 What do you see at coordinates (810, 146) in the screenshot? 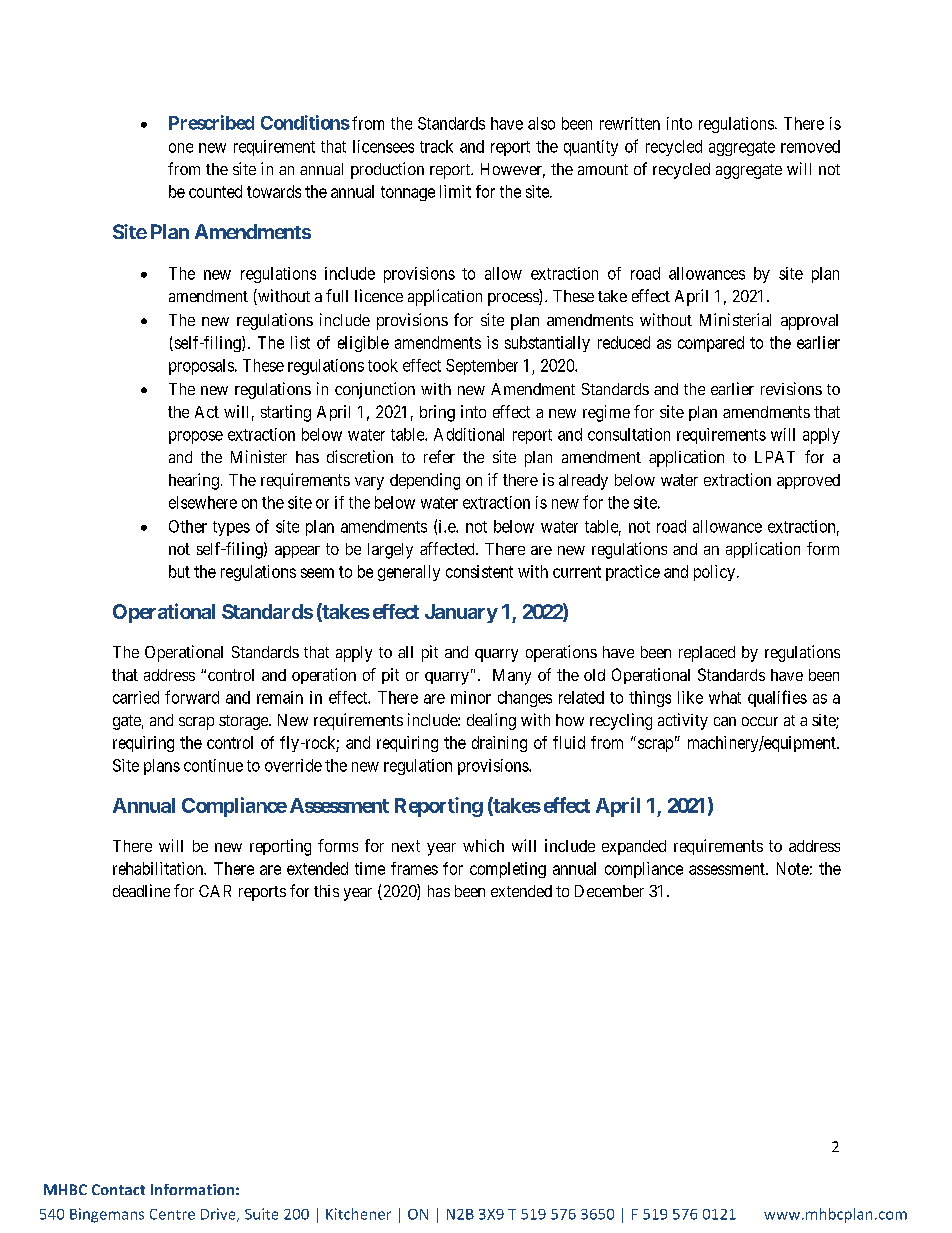
I see `removed` at bounding box center [810, 146].
